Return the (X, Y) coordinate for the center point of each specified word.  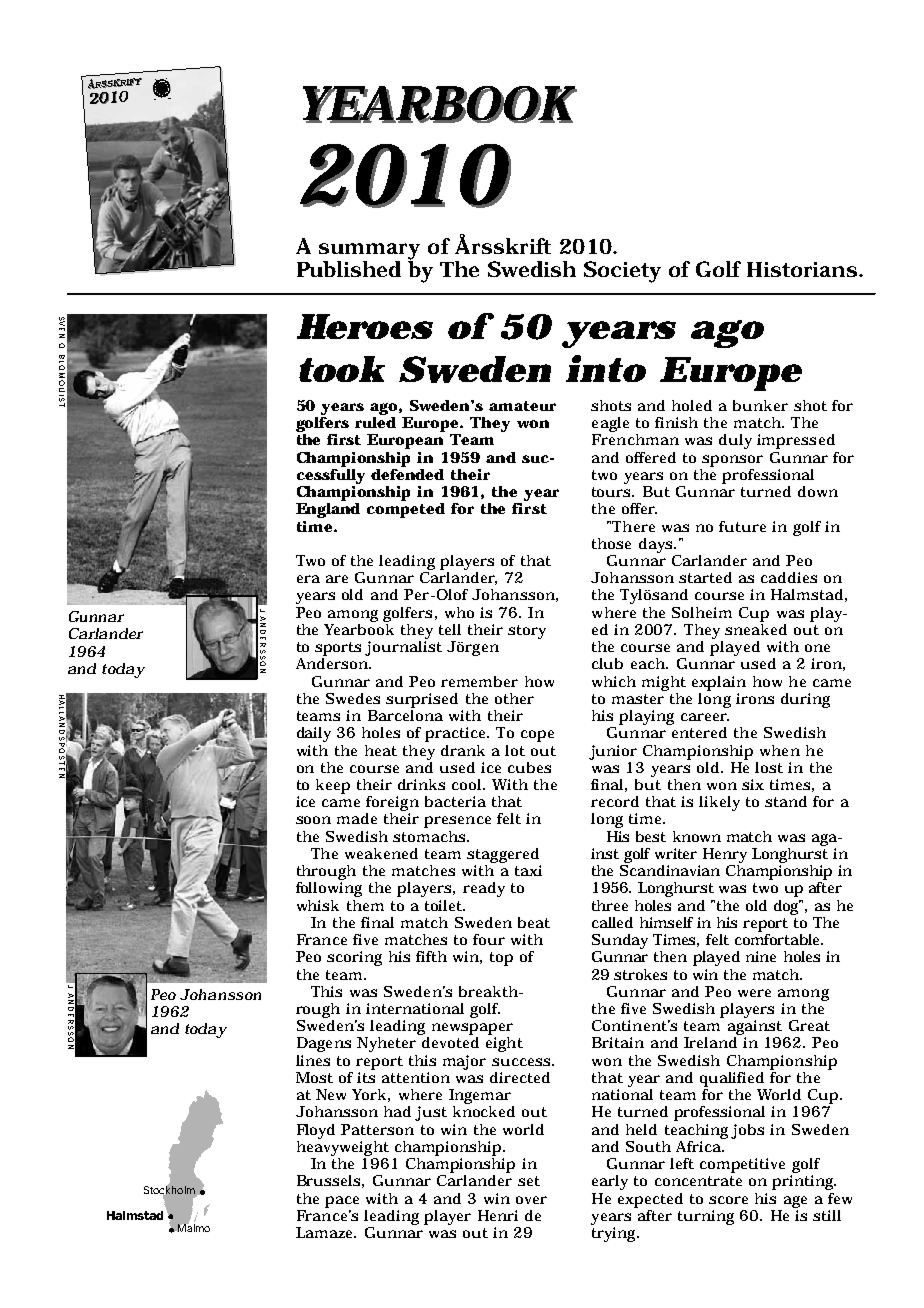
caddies (789, 577)
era (308, 579)
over (531, 1200)
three (610, 905)
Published (349, 269)
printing (804, 1182)
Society (622, 272)
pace (342, 1202)
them (365, 905)
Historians (802, 269)
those (611, 543)
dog (788, 907)
